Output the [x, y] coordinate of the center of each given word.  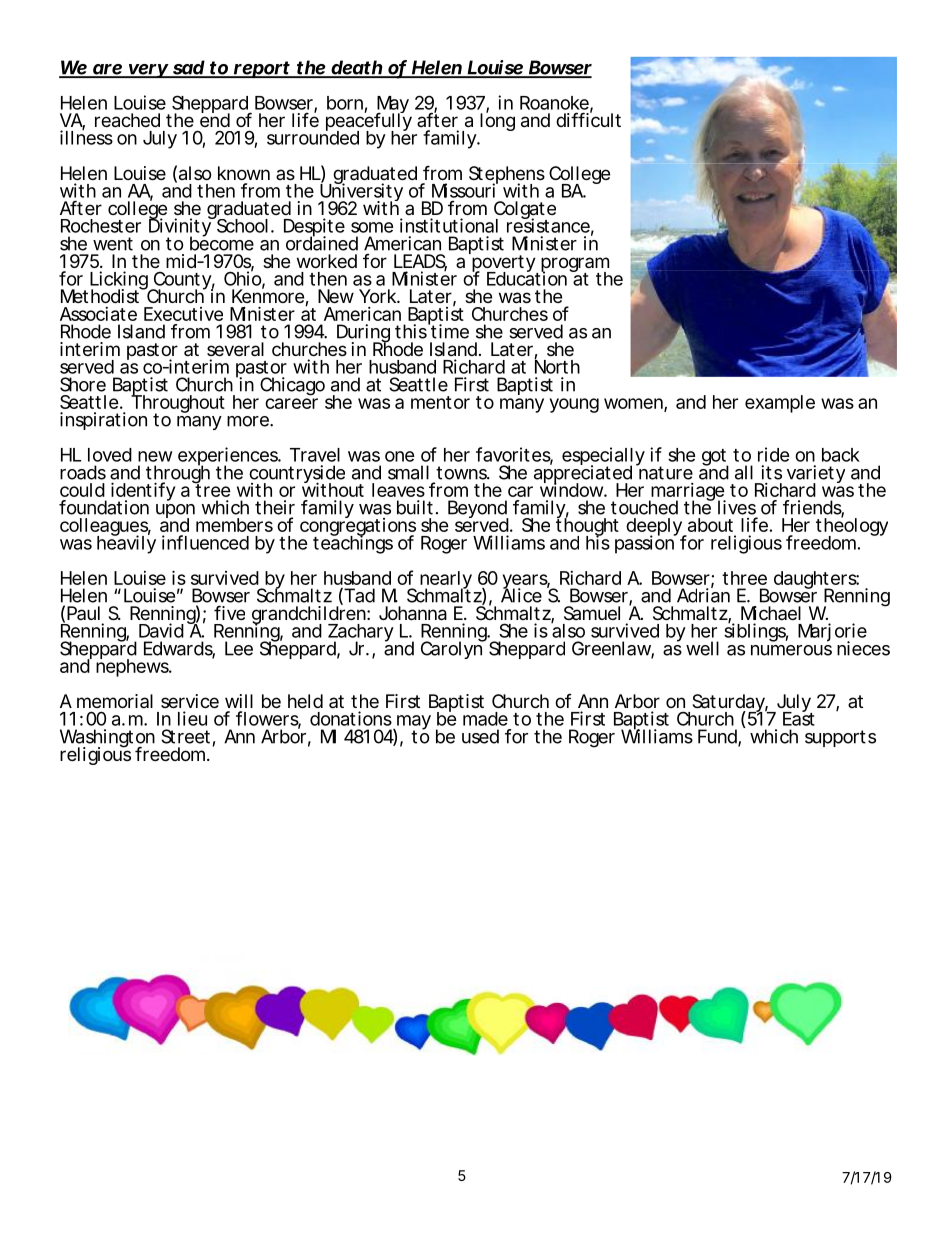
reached [127, 120]
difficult [588, 119]
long [497, 121]
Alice [521, 594]
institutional [449, 225]
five [229, 612]
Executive [183, 314]
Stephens [507, 176]
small [408, 472]
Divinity [181, 228]
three [744, 578]
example [780, 404]
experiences [229, 457]
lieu [192, 718]
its [771, 472]
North [557, 366]
